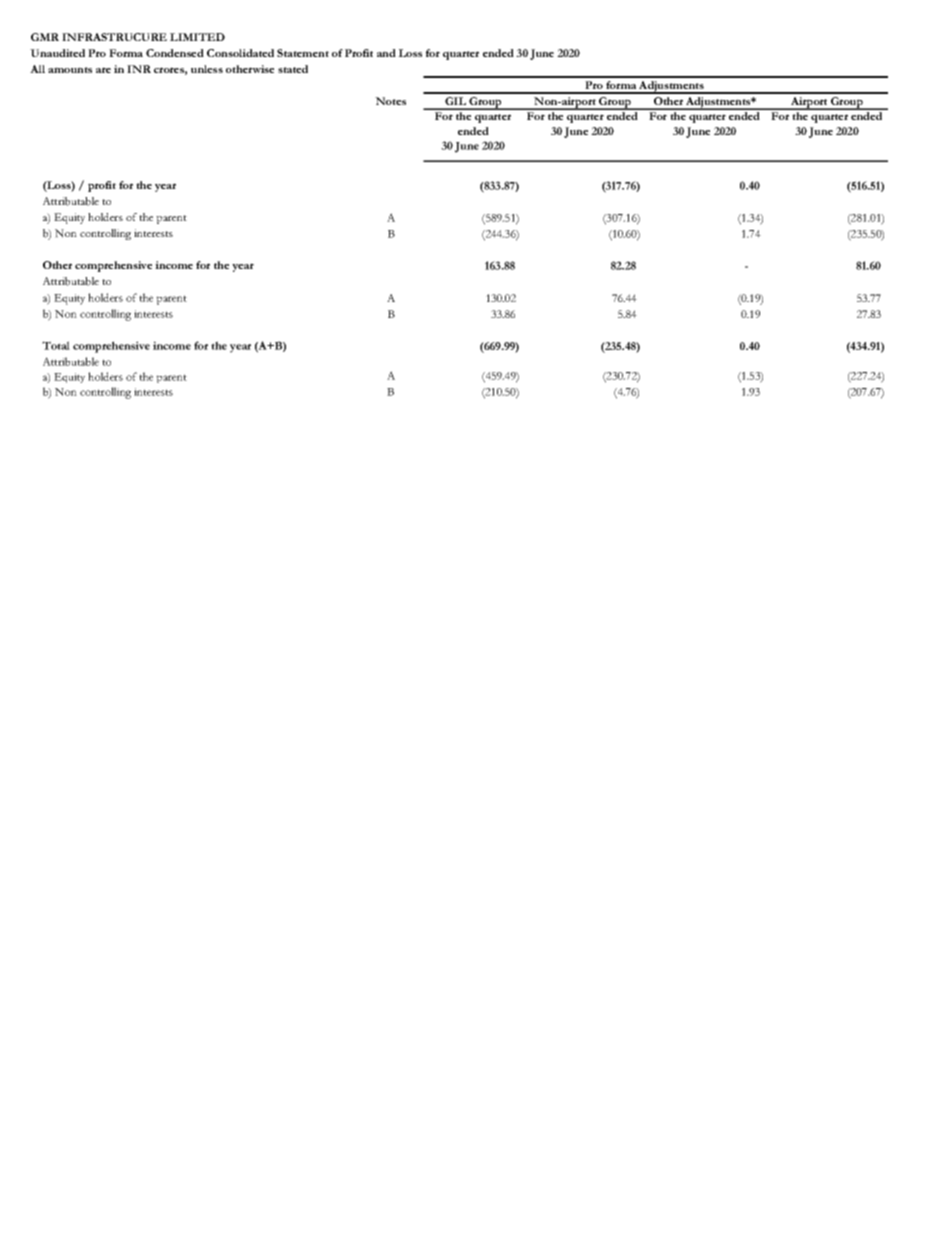  I want to click on INR, so click(139, 69).
